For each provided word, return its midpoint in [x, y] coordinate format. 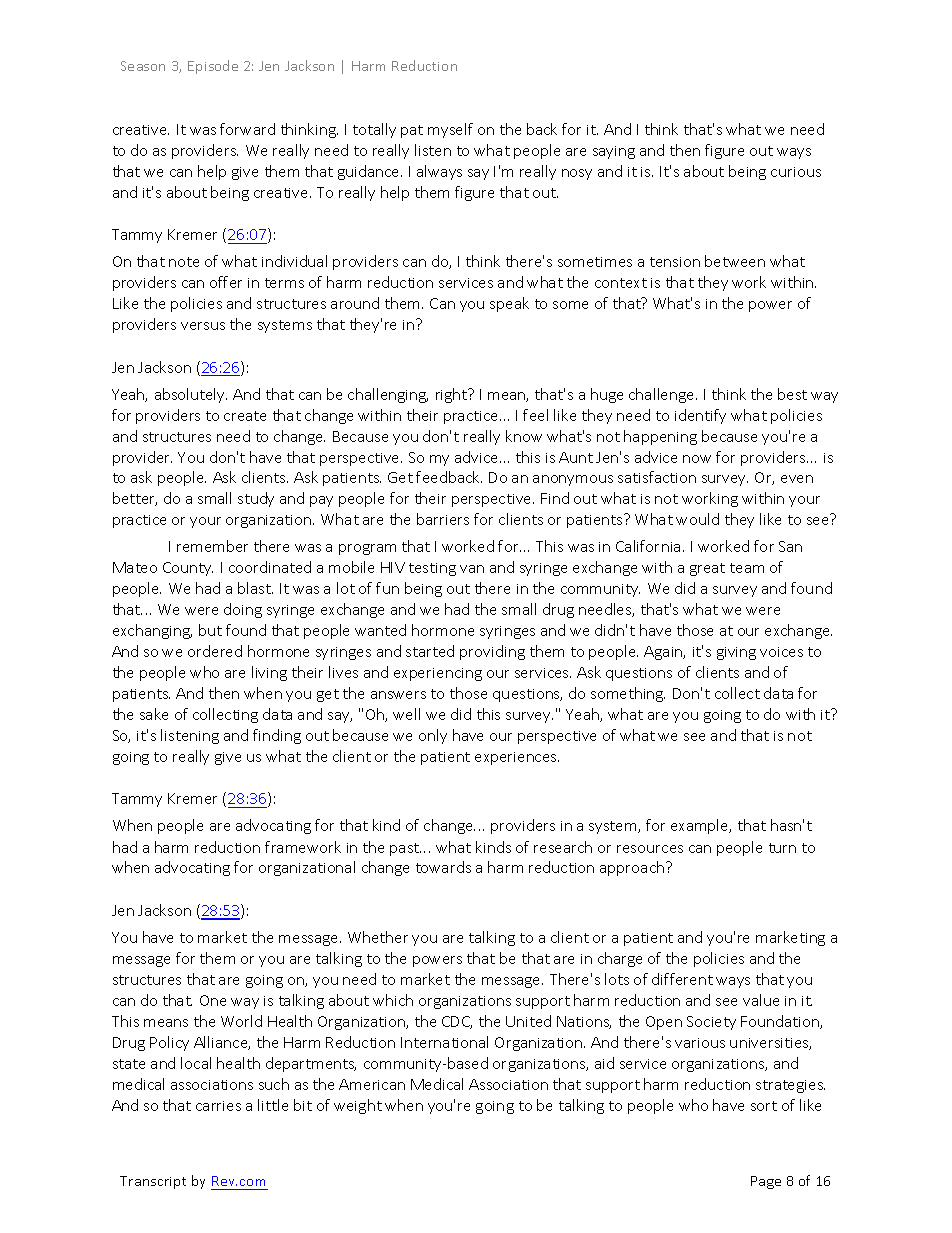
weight [358, 1106]
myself [450, 130]
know [524, 436]
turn [782, 848]
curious [796, 172]
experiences [517, 758]
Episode [213, 67]
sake [154, 714]
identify [700, 416]
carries [218, 1106]
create [245, 416]
